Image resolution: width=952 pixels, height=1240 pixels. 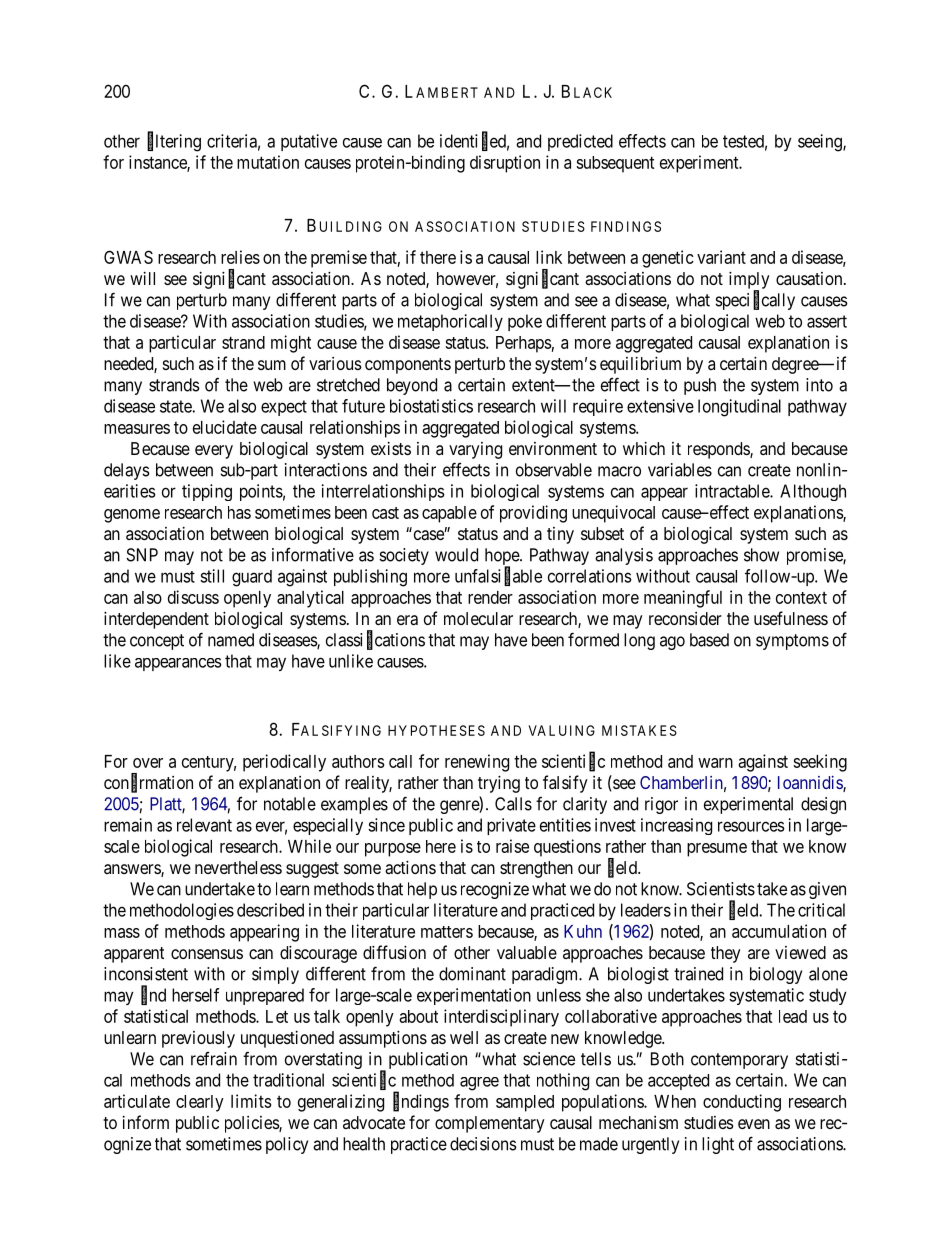 What do you see at coordinates (490, 1124) in the screenshot?
I see `complementary` at bounding box center [490, 1124].
